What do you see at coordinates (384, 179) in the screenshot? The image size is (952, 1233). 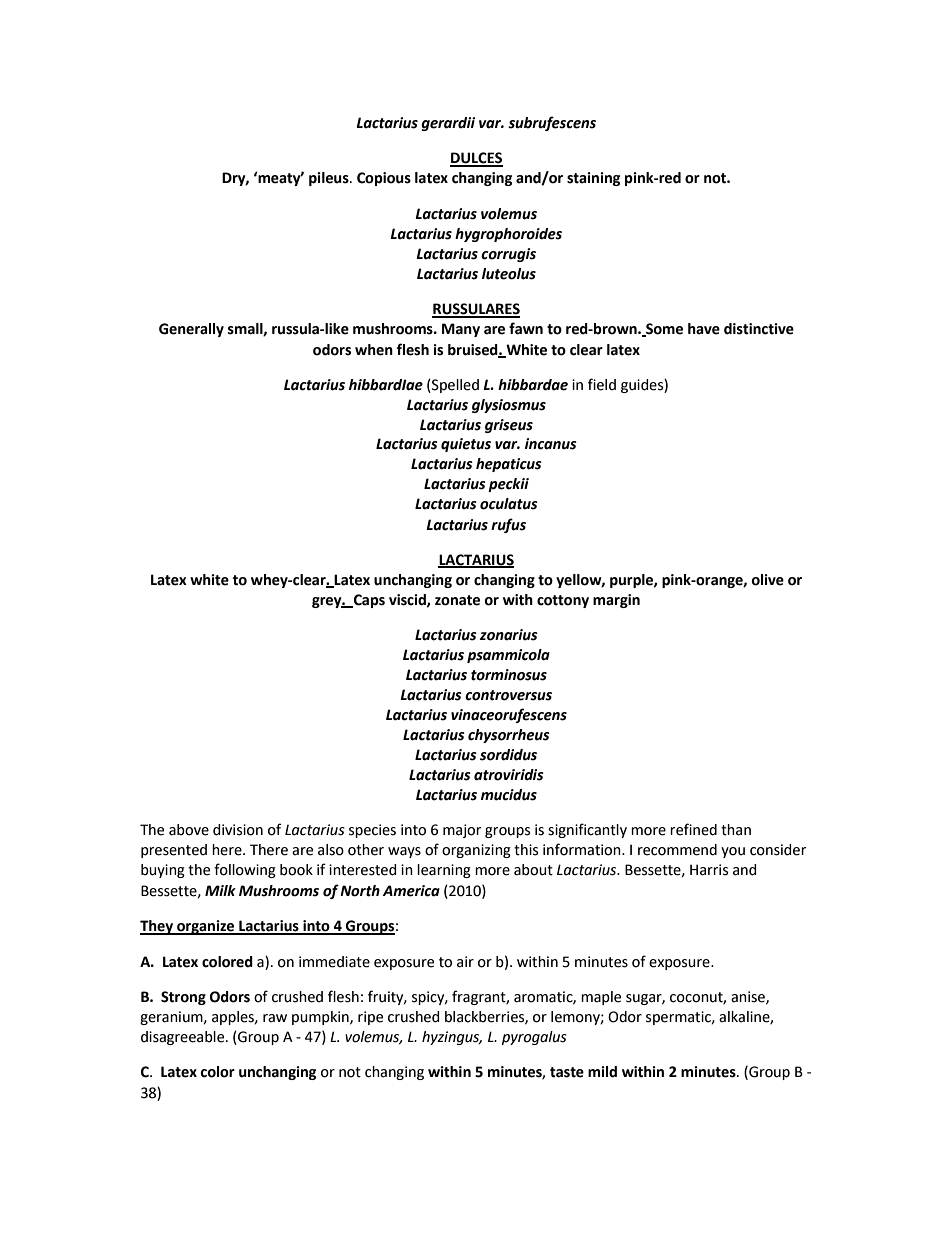 I see `Copious` at bounding box center [384, 179].
